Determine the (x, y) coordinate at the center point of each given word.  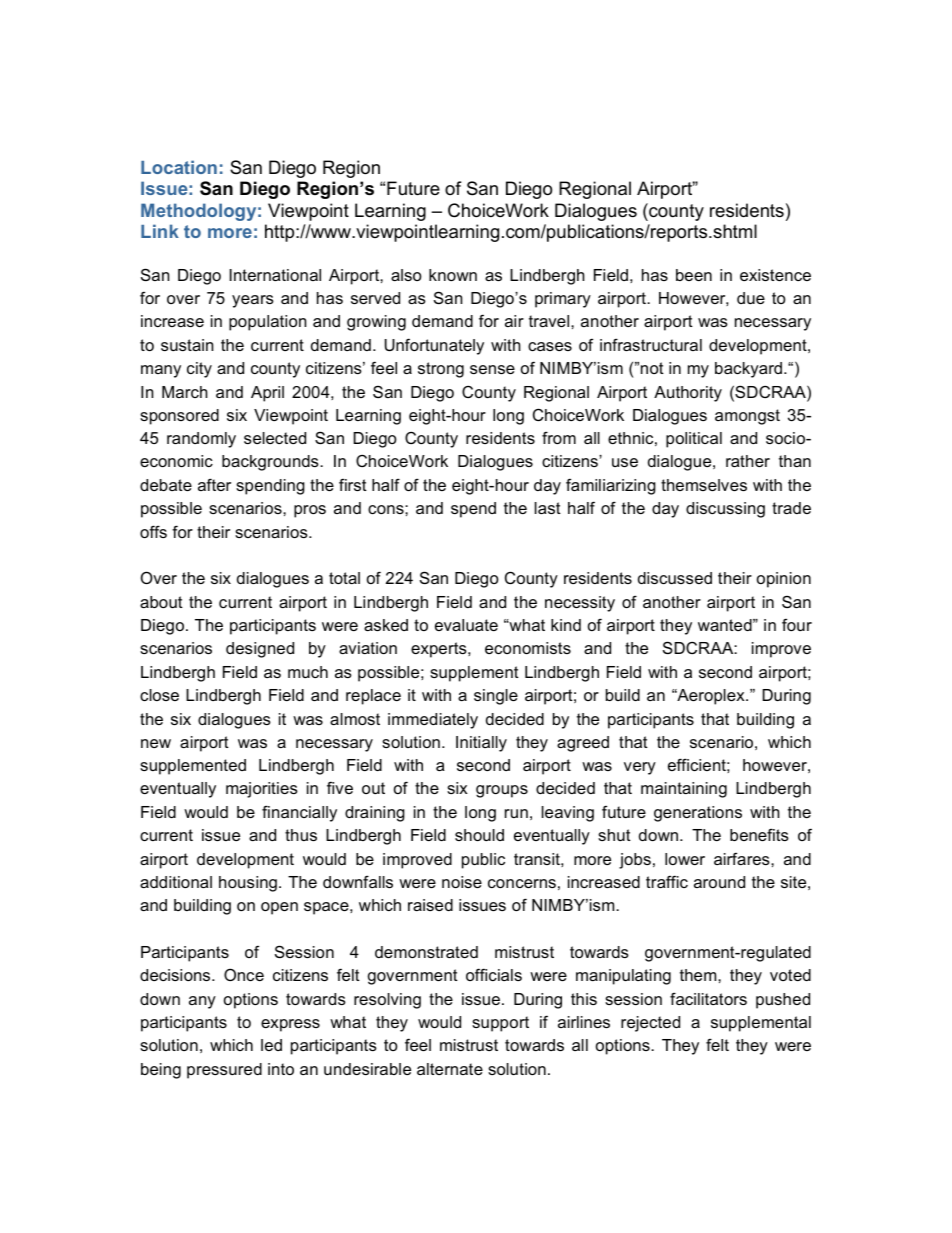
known (453, 275)
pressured (224, 1071)
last (548, 508)
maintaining (684, 790)
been (694, 275)
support (500, 1024)
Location (179, 167)
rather (748, 461)
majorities (262, 790)
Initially (481, 744)
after (214, 484)
